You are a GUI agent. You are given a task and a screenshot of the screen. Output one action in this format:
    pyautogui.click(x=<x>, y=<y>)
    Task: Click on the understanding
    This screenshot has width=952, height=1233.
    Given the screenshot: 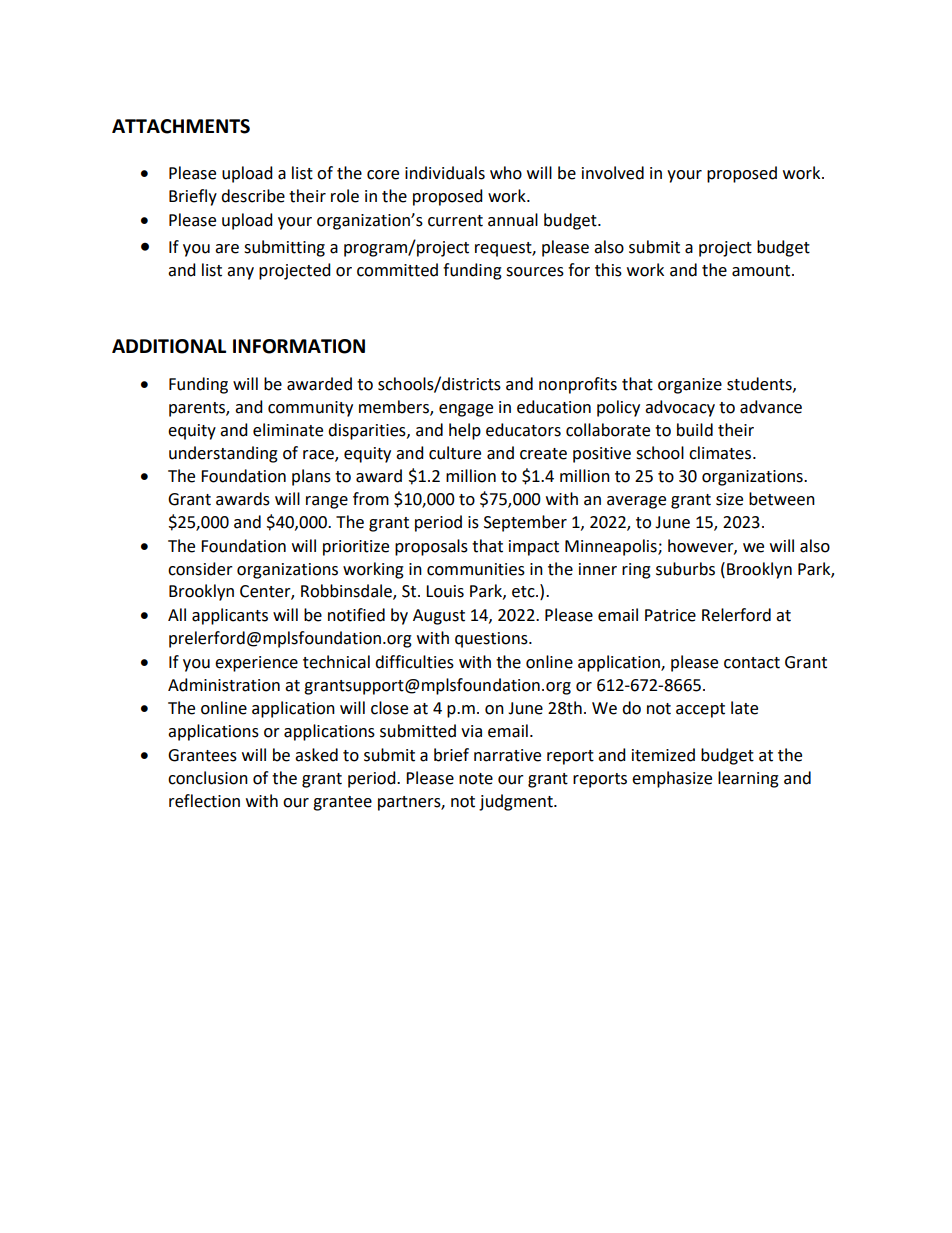 What is the action you would take?
    pyautogui.click(x=223, y=454)
